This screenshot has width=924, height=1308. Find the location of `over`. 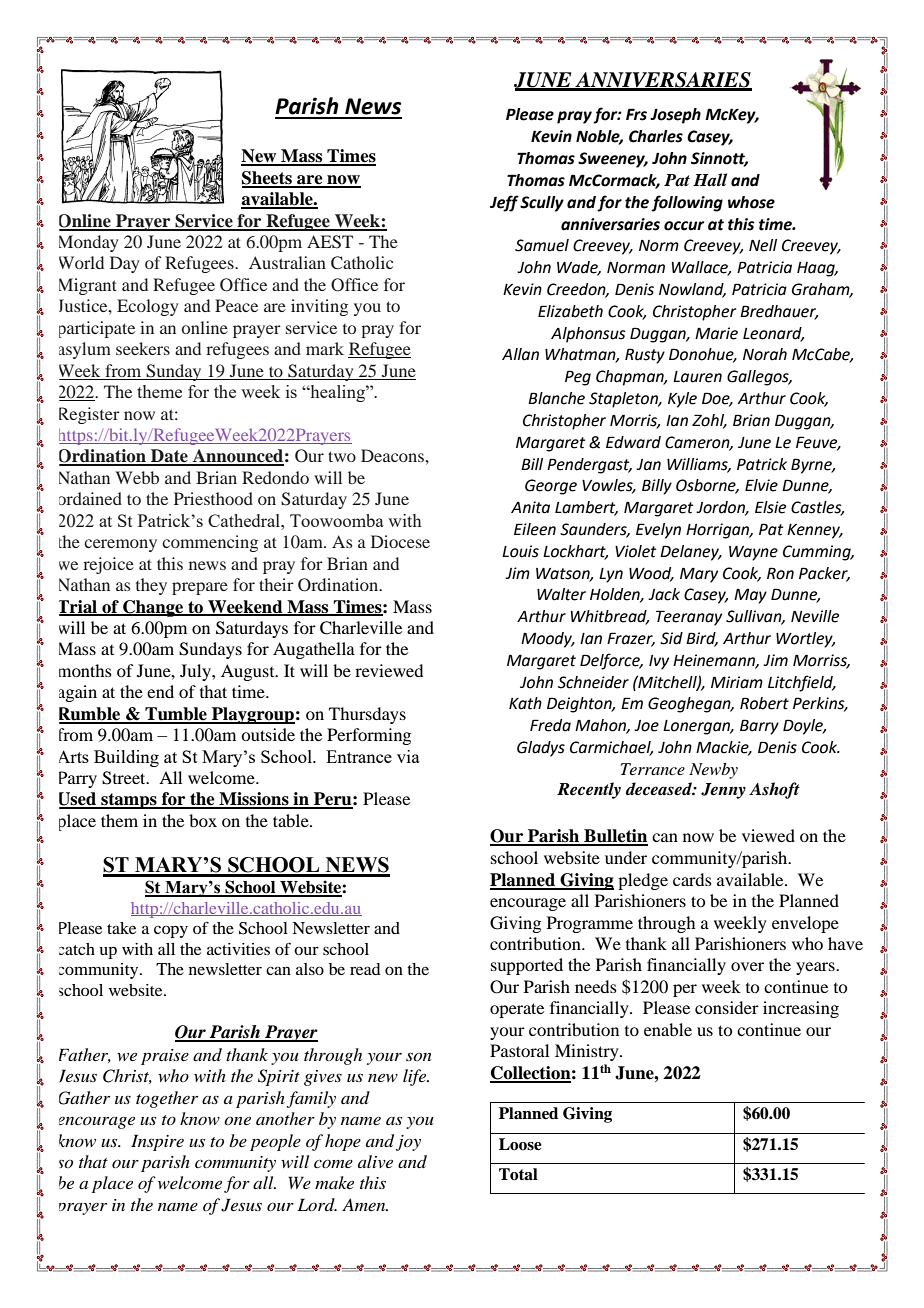

over is located at coordinates (747, 966).
